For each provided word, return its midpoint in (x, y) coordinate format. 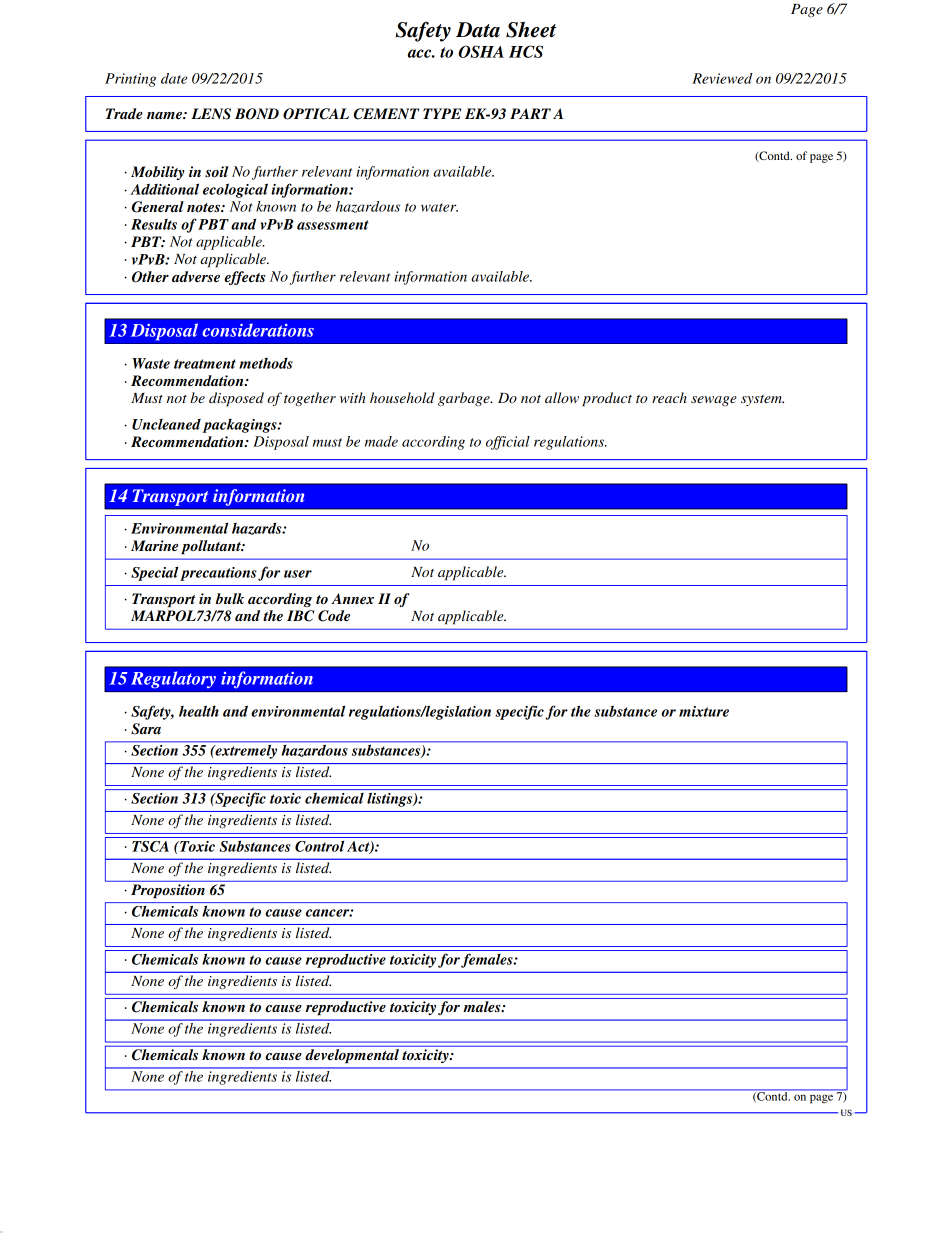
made (381, 441)
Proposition (168, 891)
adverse (196, 276)
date (174, 78)
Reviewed (722, 78)
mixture (704, 711)
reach (669, 397)
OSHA (481, 51)
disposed (236, 399)
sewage (714, 401)
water (439, 207)
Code (334, 616)
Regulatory (173, 680)
